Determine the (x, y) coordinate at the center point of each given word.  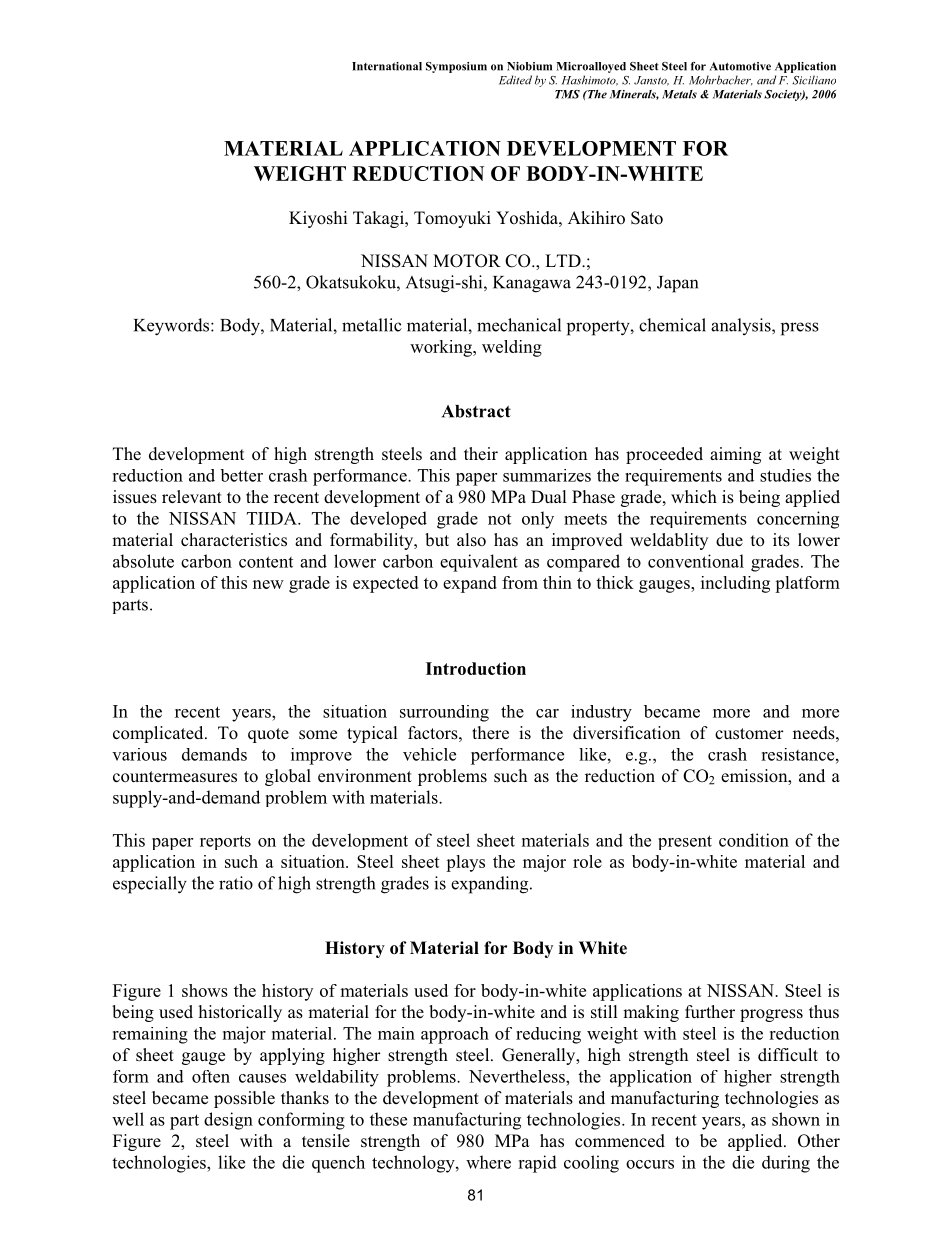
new (268, 584)
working (442, 348)
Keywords (173, 327)
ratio (236, 883)
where (488, 1162)
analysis (742, 326)
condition (754, 840)
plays (465, 863)
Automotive (740, 66)
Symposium (456, 67)
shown (796, 1119)
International (387, 66)
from (520, 582)
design (228, 1121)
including (735, 584)
